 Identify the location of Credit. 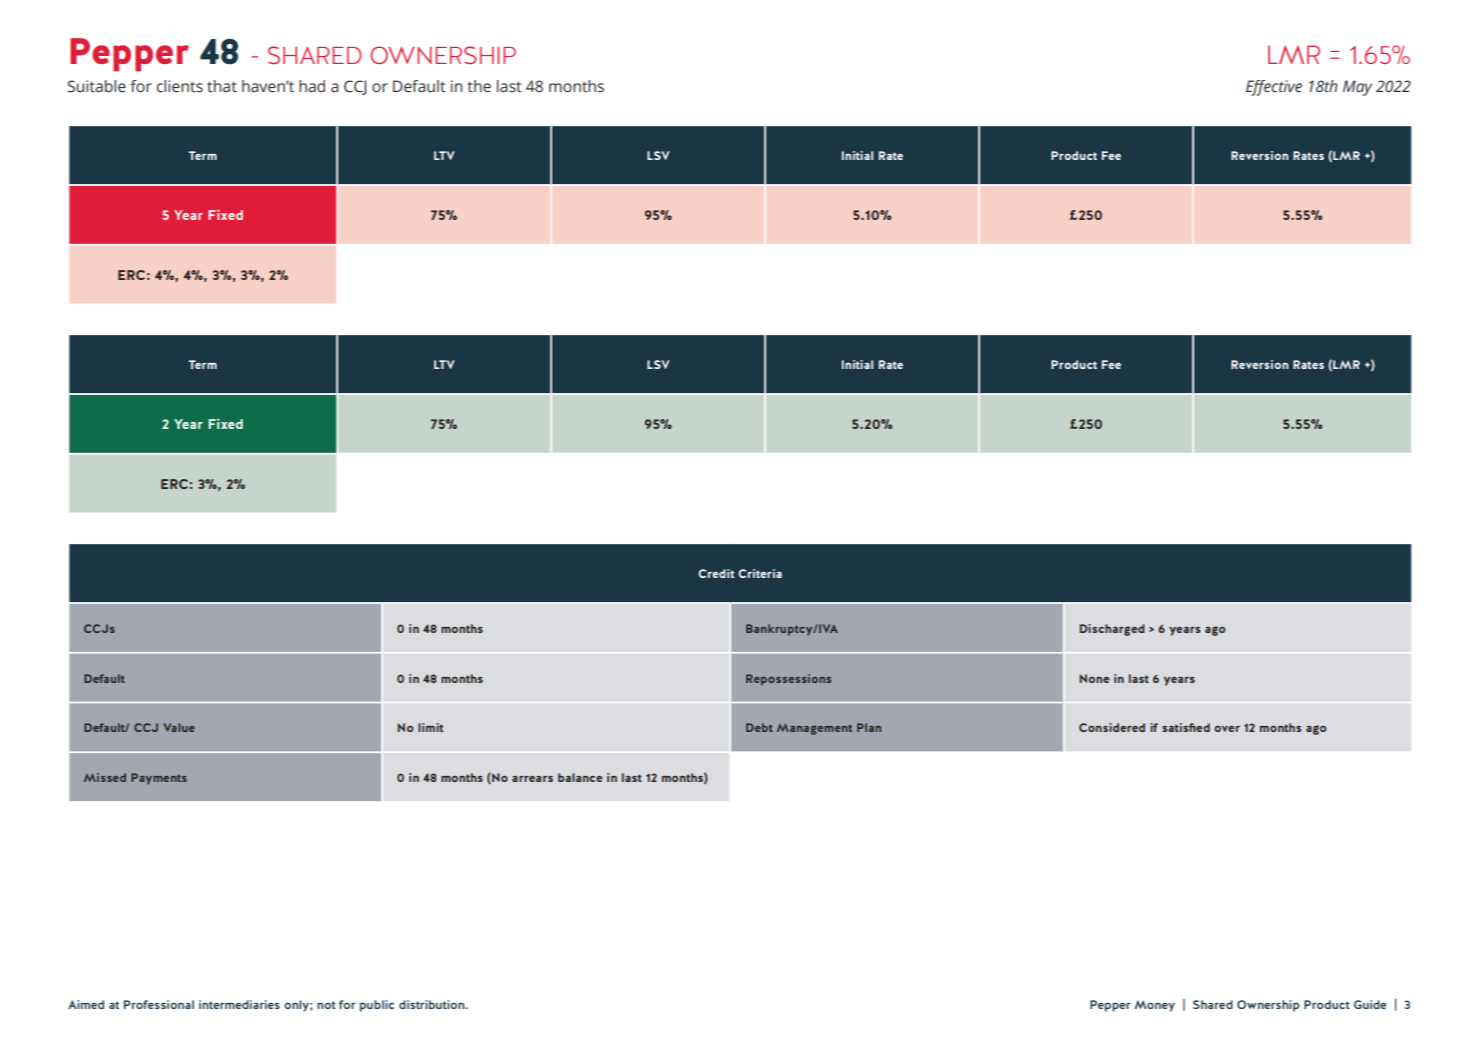
(716, 573).
